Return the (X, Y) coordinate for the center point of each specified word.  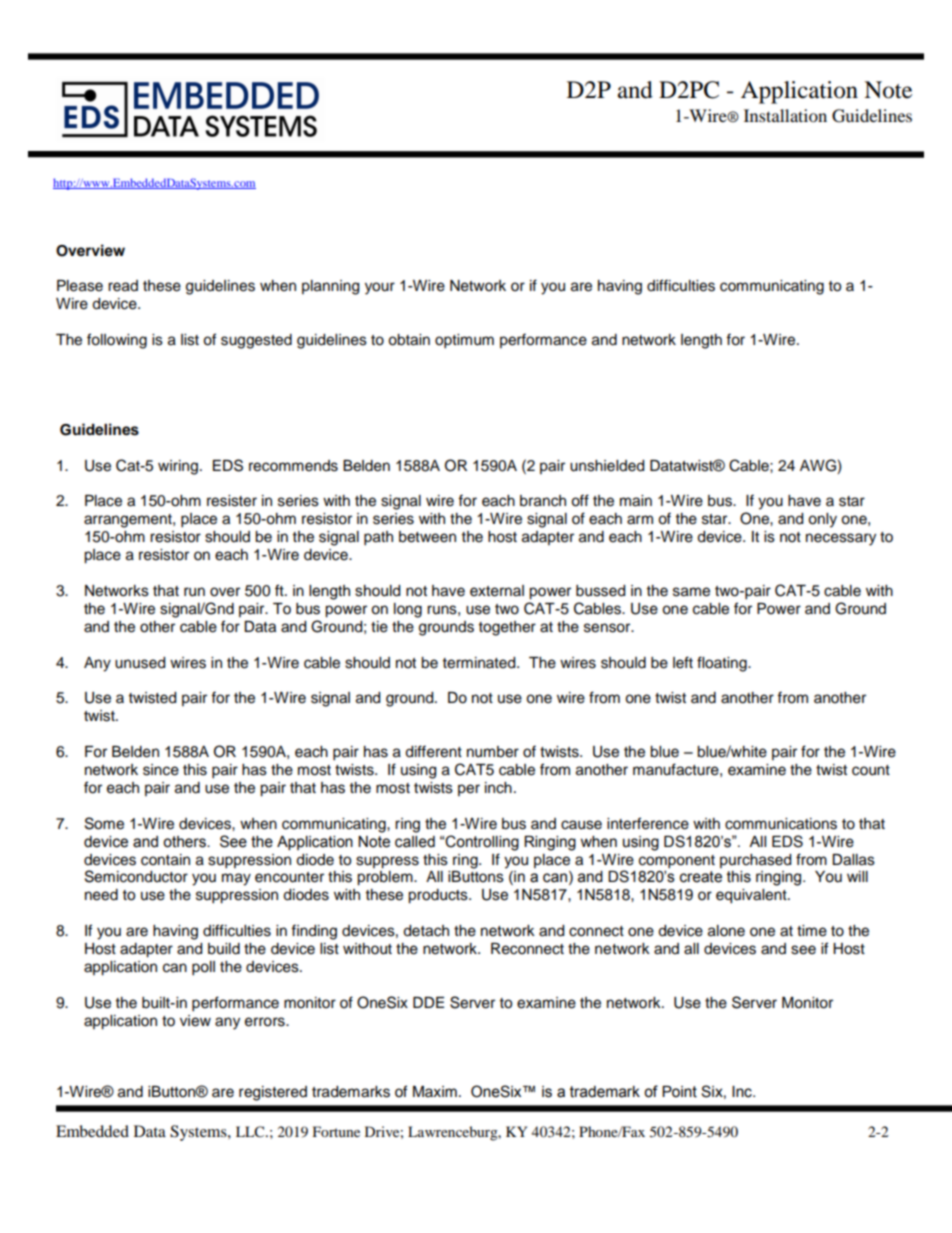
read (123, 286)
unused (140, 663)
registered (273, 1093)
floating (723, 664)
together (507, 628)
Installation (785, 115)
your (380, 288)
